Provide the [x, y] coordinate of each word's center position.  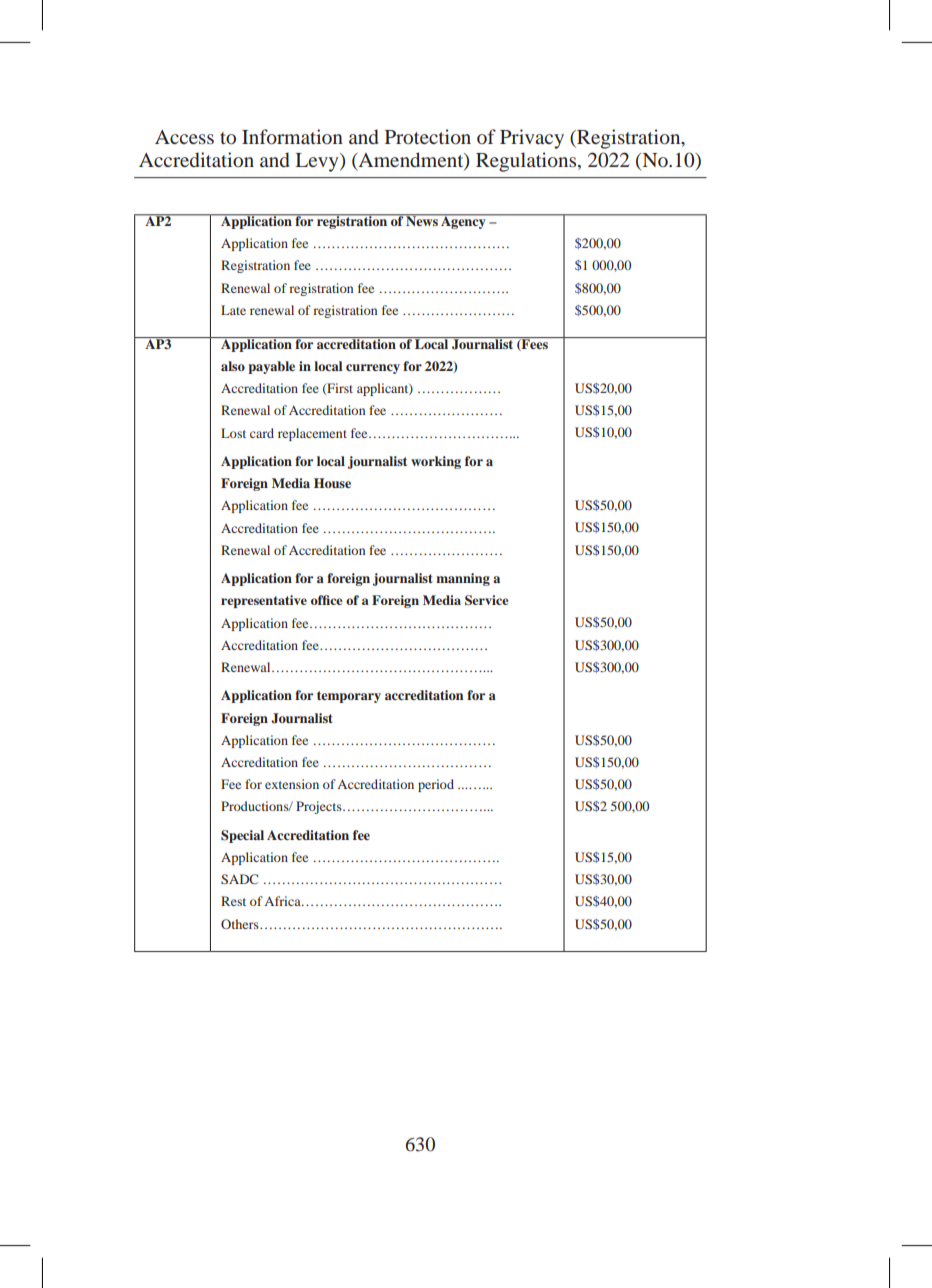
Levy [318, 162]
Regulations [527, 162]
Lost [233, 433]
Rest [233, 901]
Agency [463, 221]
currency [373, 369]
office [326, 600]
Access [184, 137]
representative [264, 601]
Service [486, 600]
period [436, 785]
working [436, 462]
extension [292, 784]
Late [233, 310]
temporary [349, 697]
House [332, 483]
